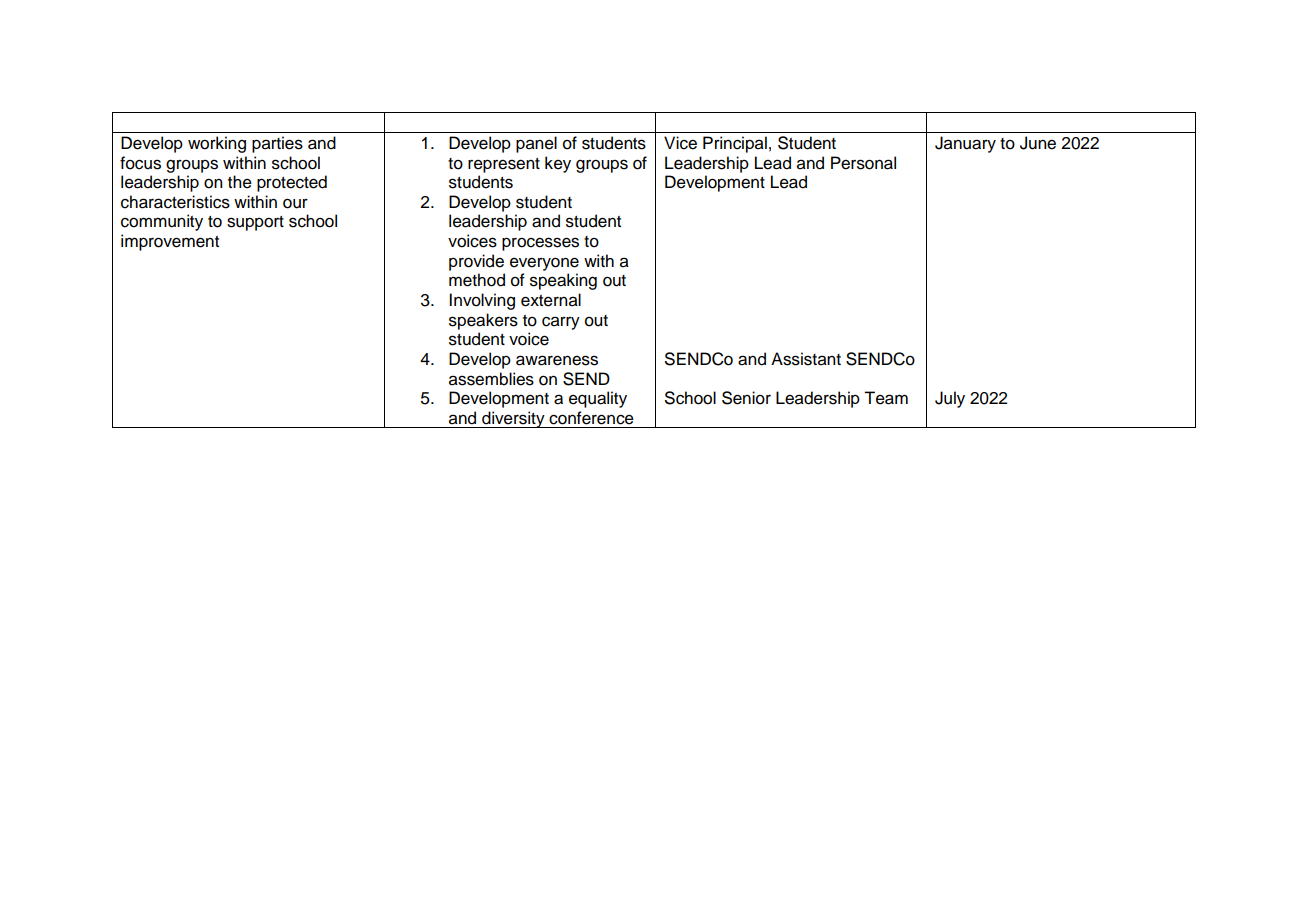  I want to click on awareness, so click(557, 360).
